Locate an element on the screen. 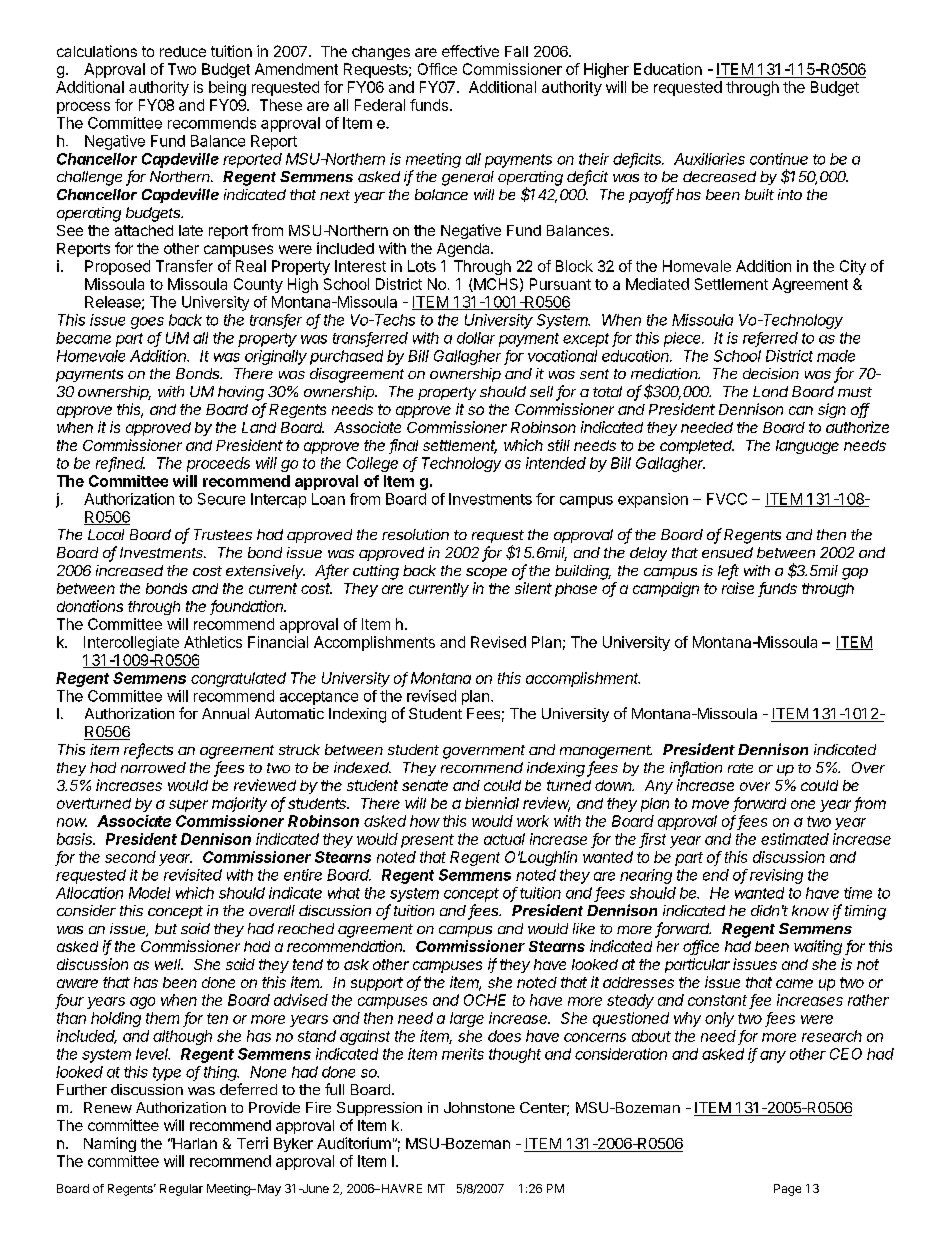 Image resolution: width=952 pixels, height=1233 pixels. continue is located at coordinates (779, 159).
